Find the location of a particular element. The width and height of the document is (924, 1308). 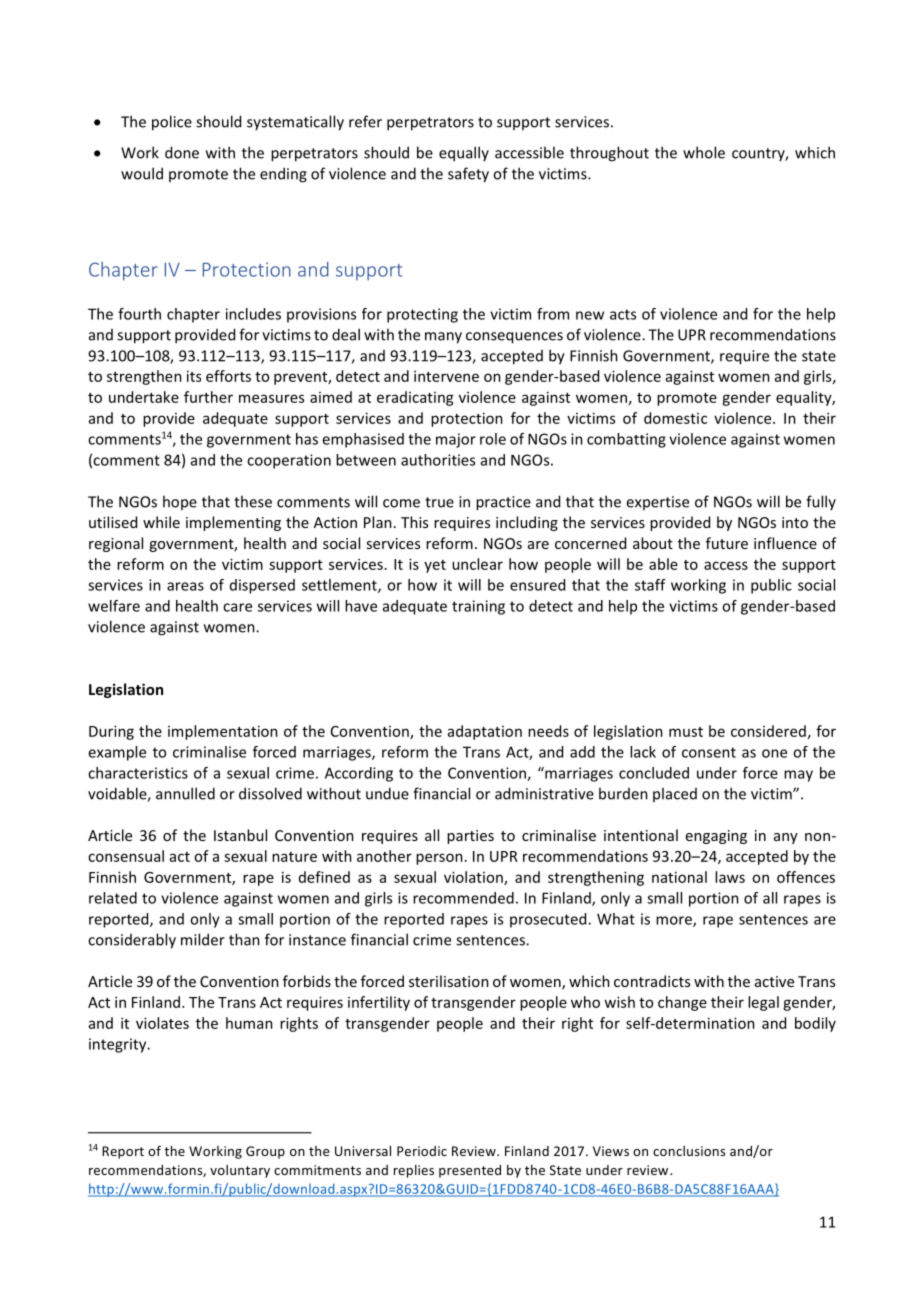

equally is located at coordinates (464, 154).
